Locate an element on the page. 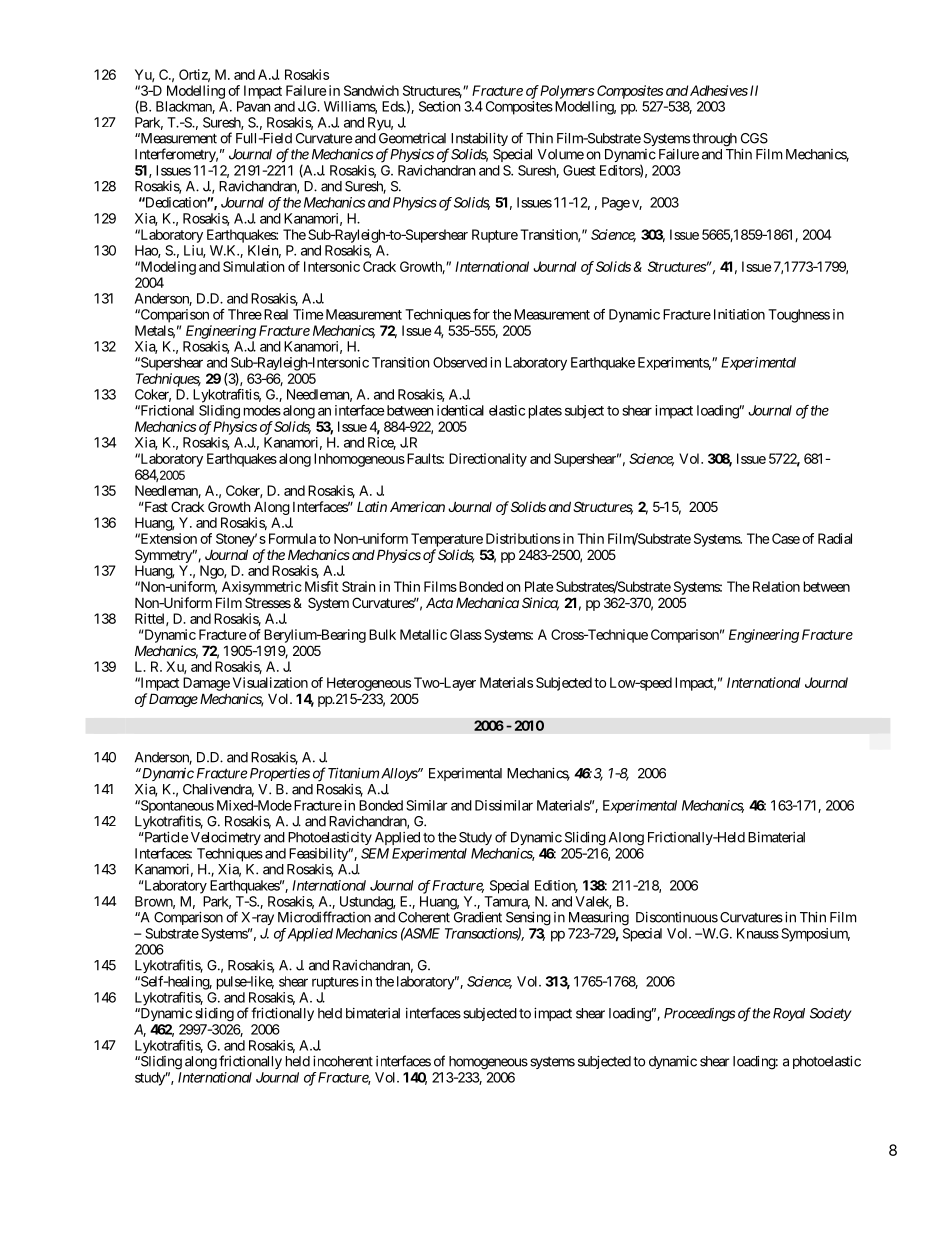 Image resolution: width=952 pixels, height=1233 pixels. Pavan is located at coordinates (253, 106).
